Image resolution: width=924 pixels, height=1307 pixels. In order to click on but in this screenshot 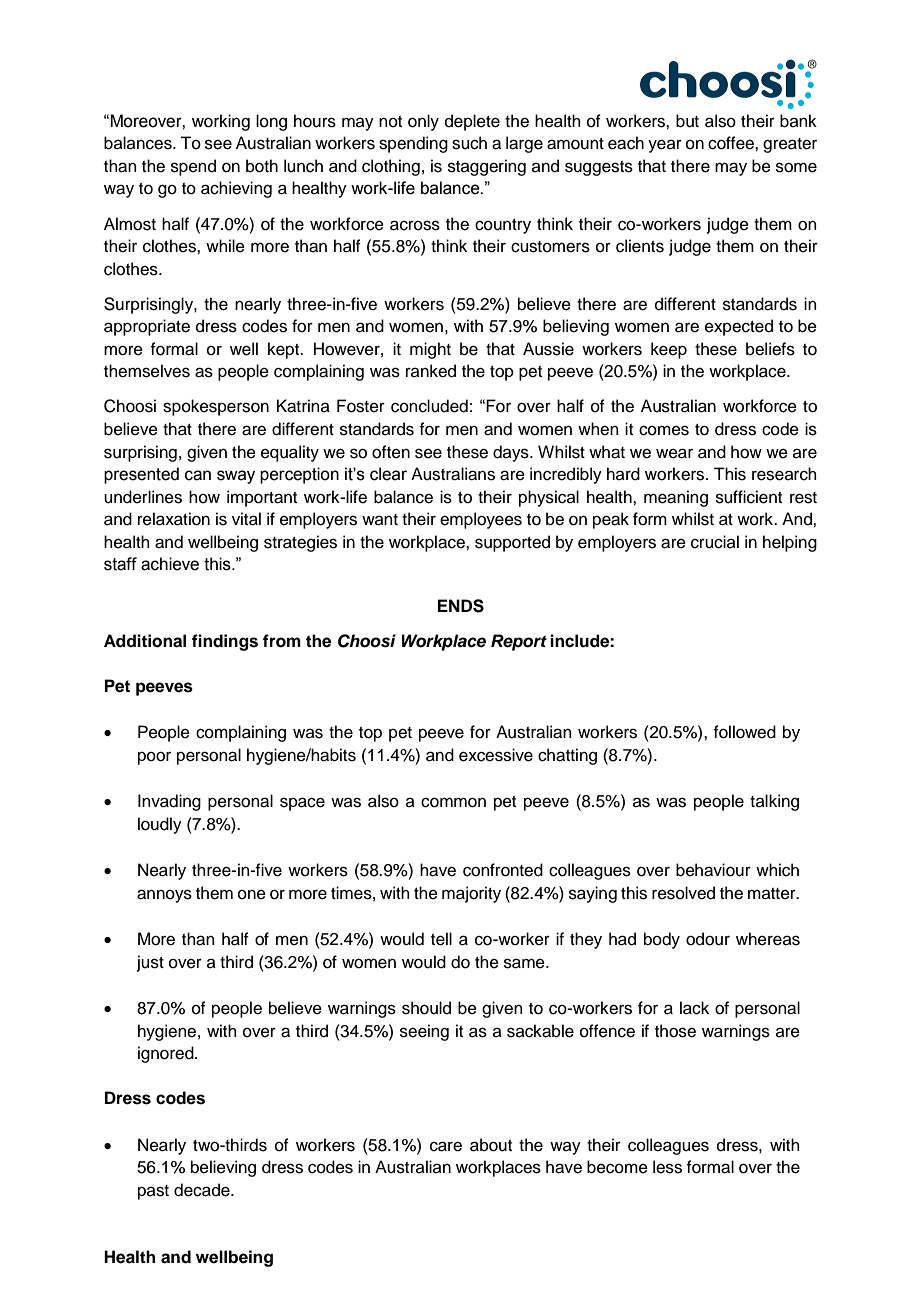, I will do `click(687, 121)`.
